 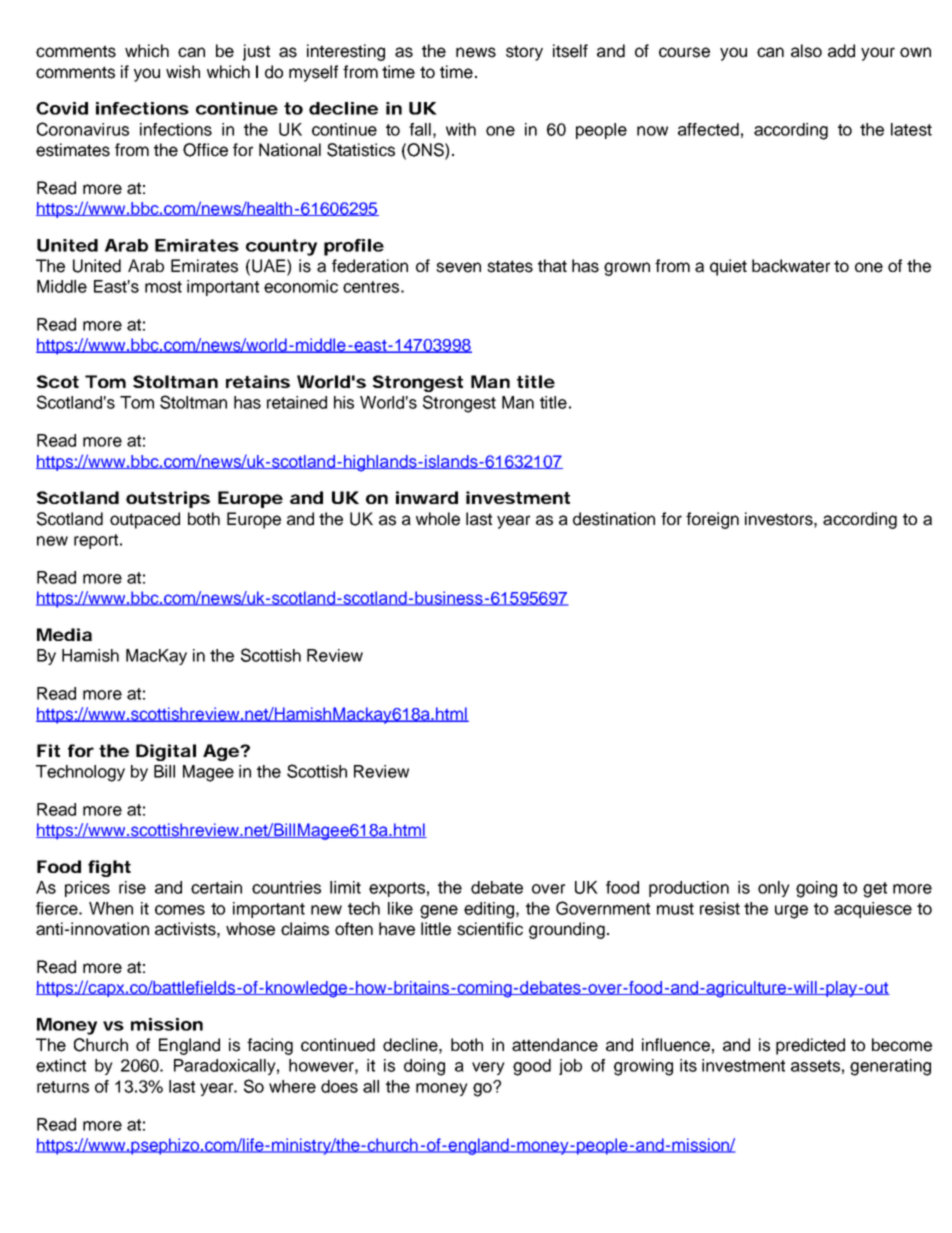 What do you see at coordinates (524, 53) in the document?
I see `story` at bounding box center [524, 53].
